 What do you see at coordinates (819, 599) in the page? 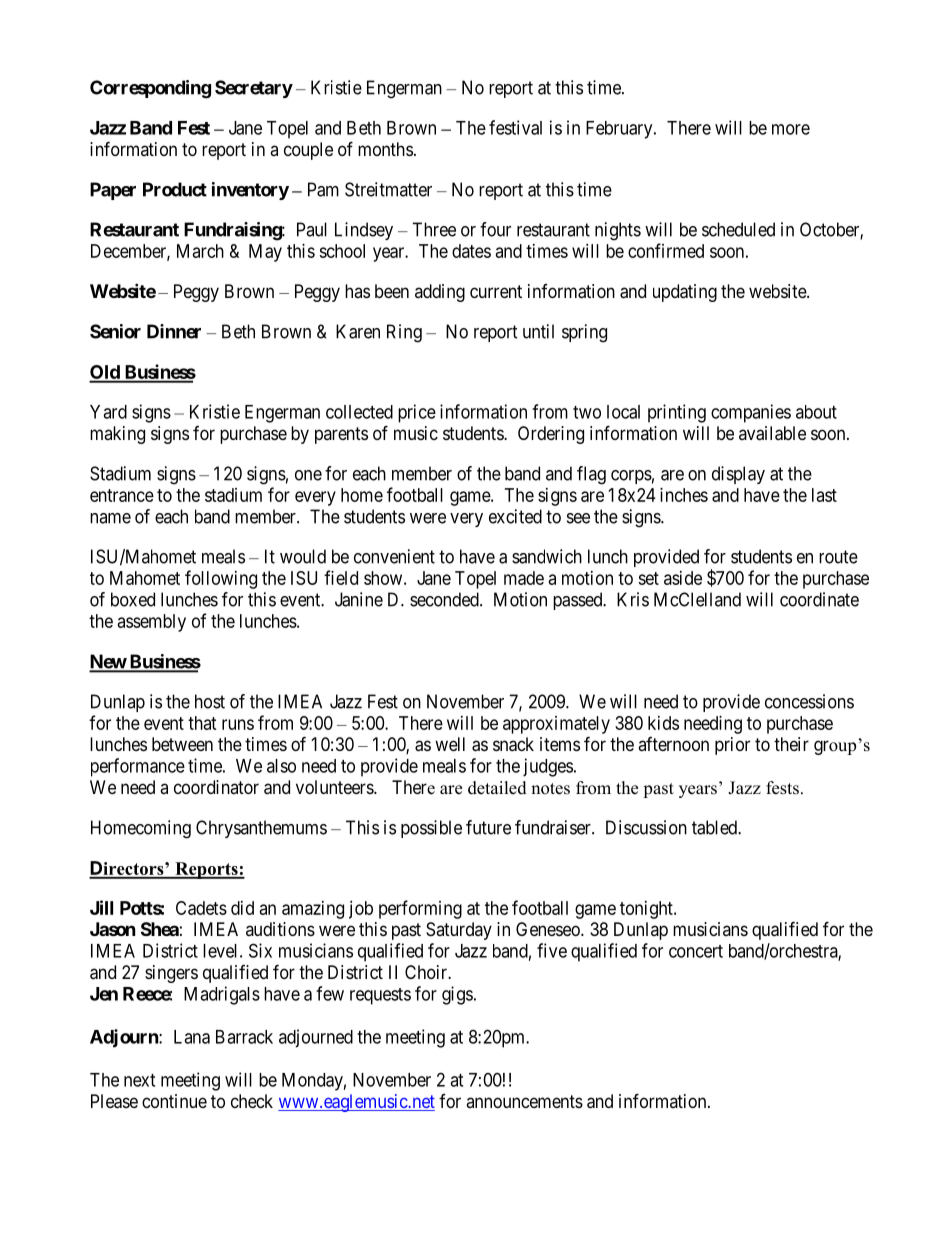
I see `coordinate` at bounding box center [819, 599].
